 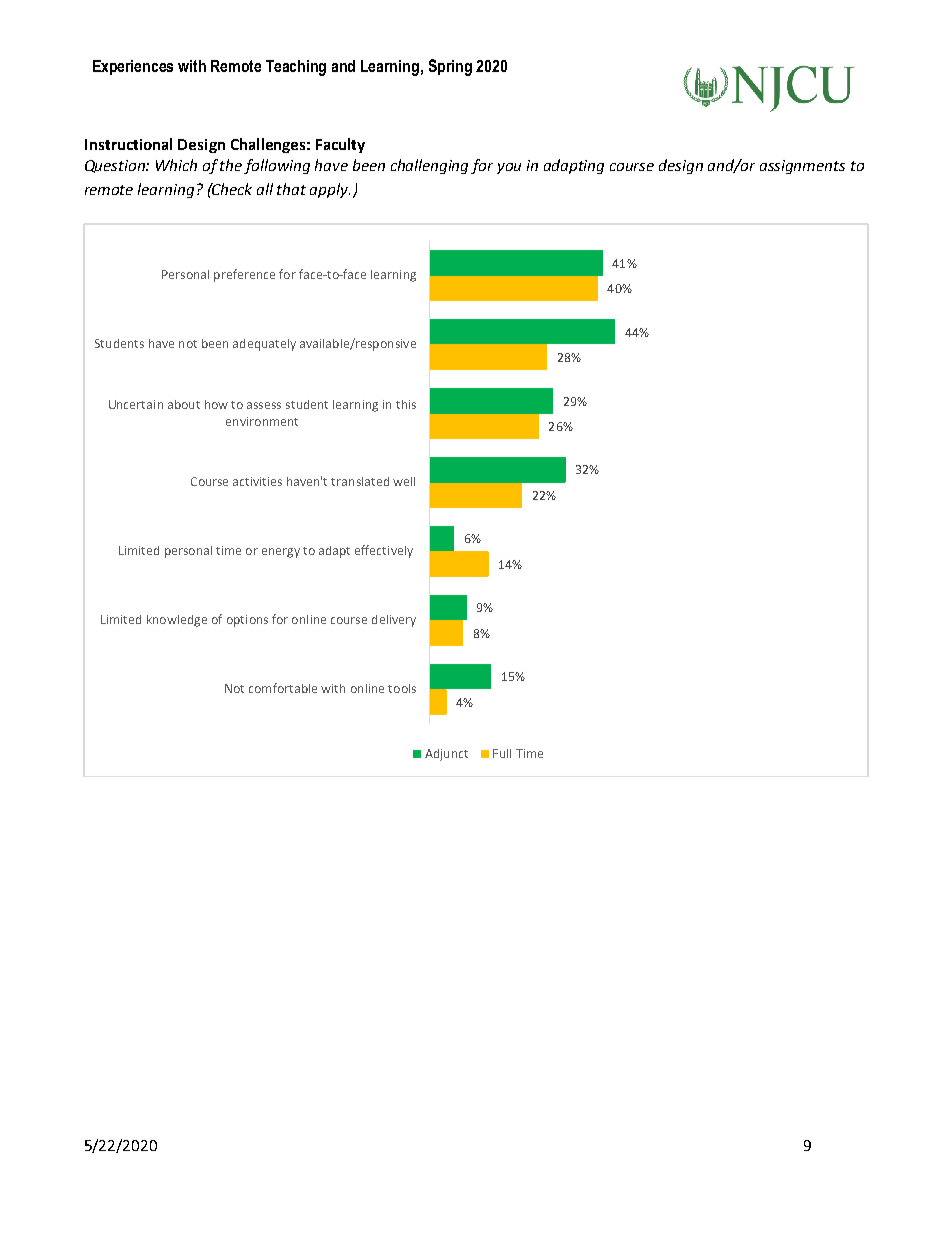 What do you see at coordinates (283, 688) in the image?
I see `comfortable` at bounding box center [283, 688].
